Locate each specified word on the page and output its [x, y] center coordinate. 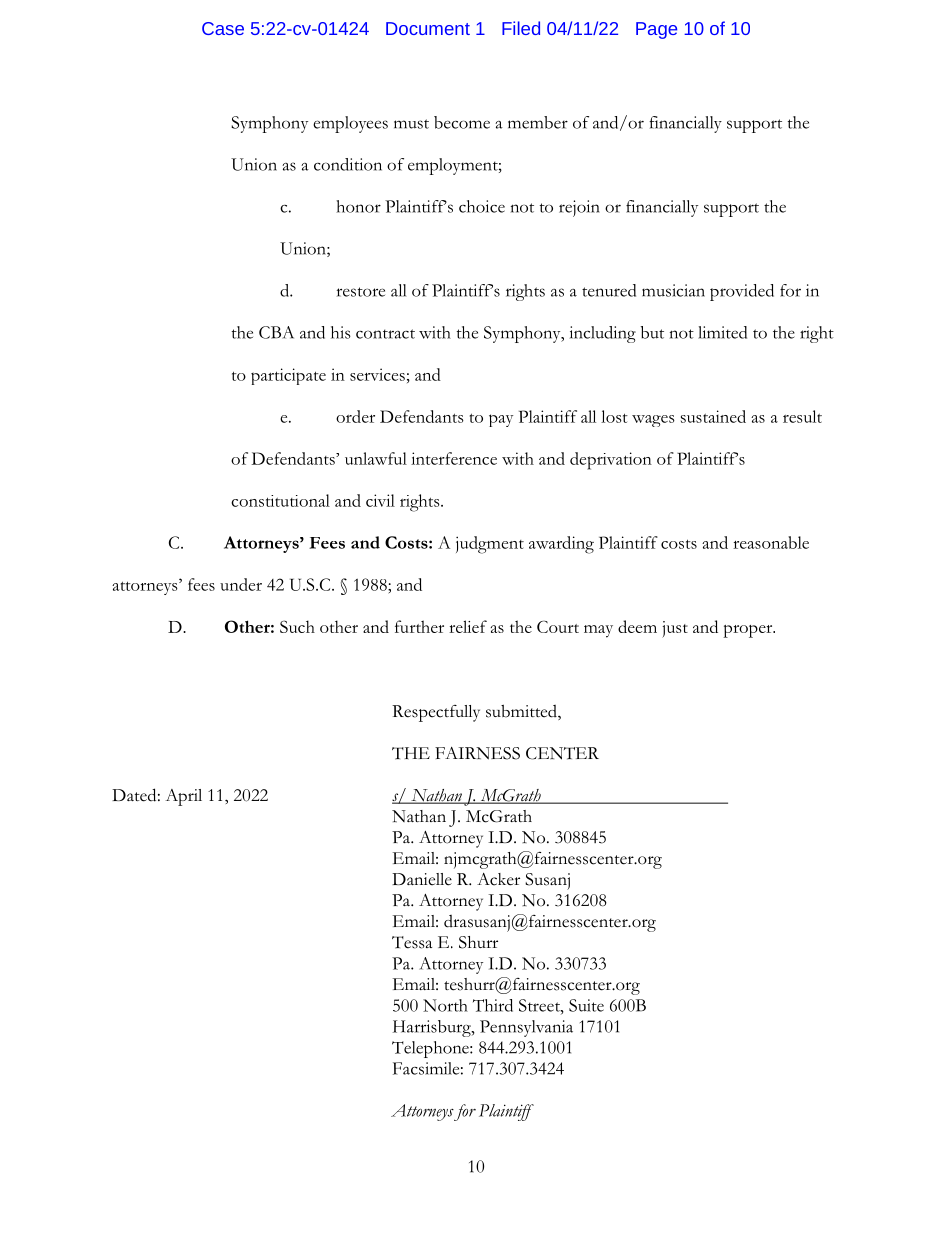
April [184, 797]
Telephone [431, 1049]
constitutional [280, 500]
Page [656, 30]
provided [742, 292]
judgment [490, 545]
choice [482, 206]
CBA [276, 332]
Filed [521, 28]
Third [493, 1005]
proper [749, 631]
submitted [522, 712]
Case [223, 28]
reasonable [771, 542]
